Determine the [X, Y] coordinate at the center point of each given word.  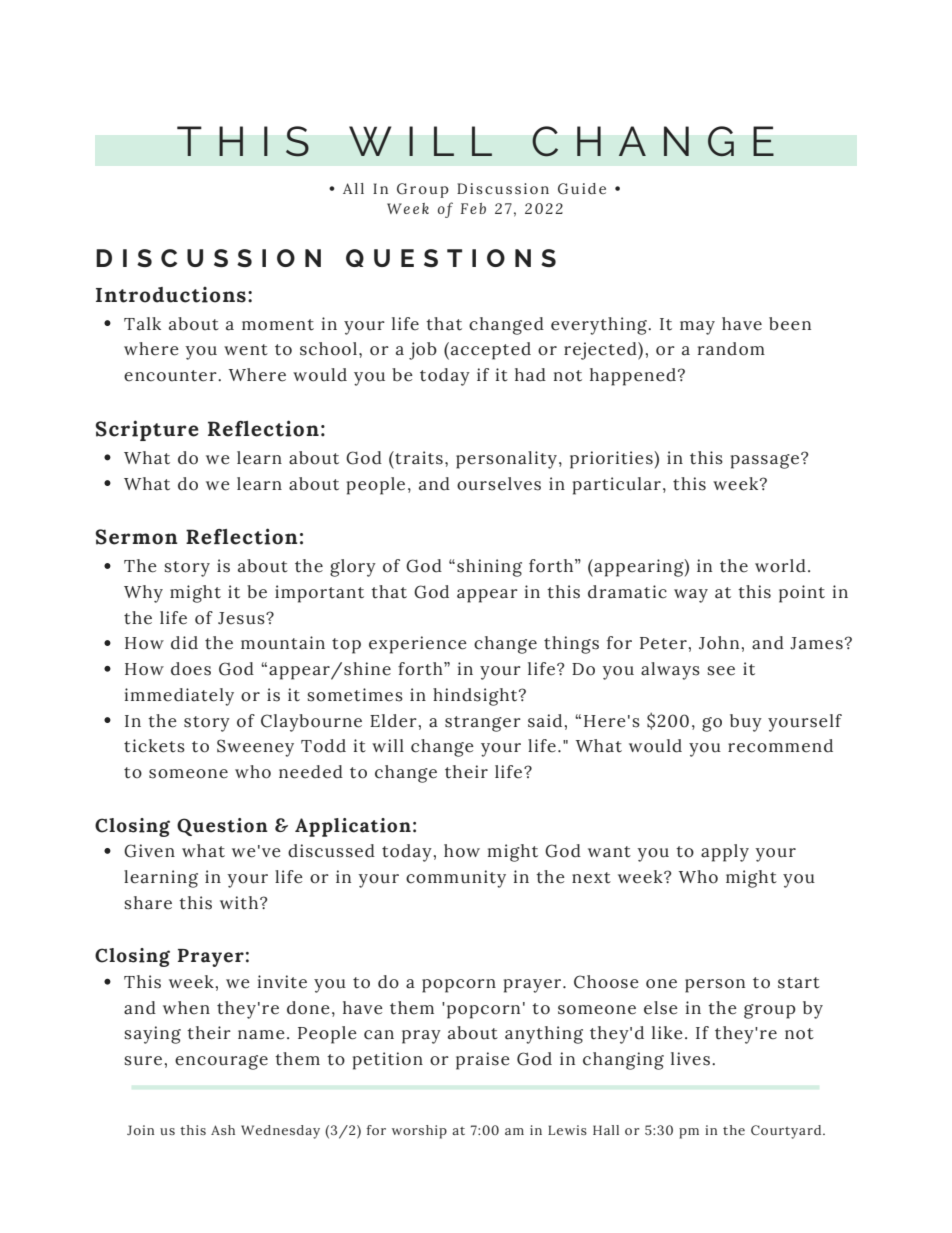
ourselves [499, 484]
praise [483, 1061]
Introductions [171, 295]
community [456, 879]
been [790, 324]
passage [765, 461]
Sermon [136, 537]
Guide [582, 189]
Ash [223, 1130]
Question [222, 827]
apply [725, 853]
